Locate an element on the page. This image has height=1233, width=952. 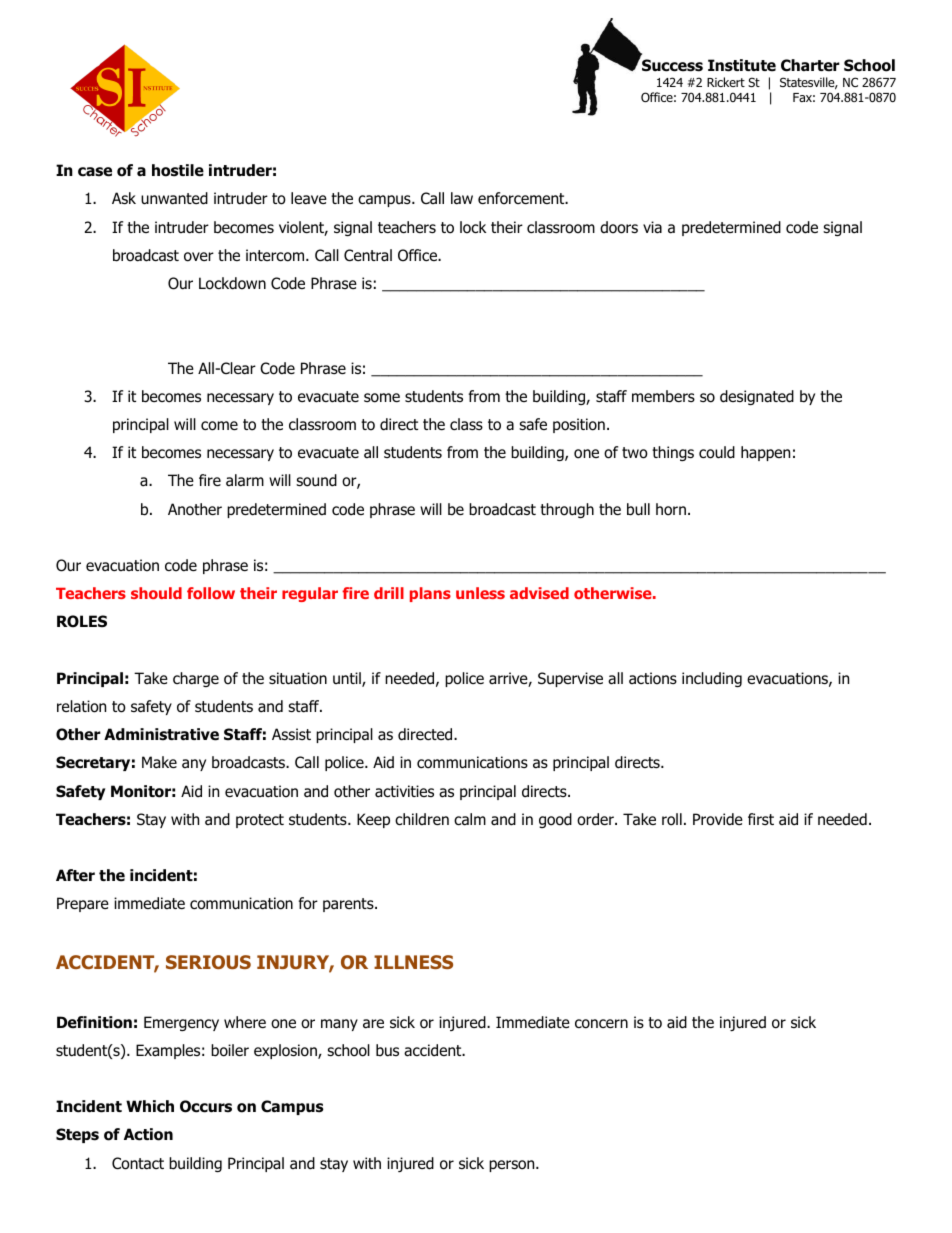
SERIOUS is located at coordinates (208, 962).
